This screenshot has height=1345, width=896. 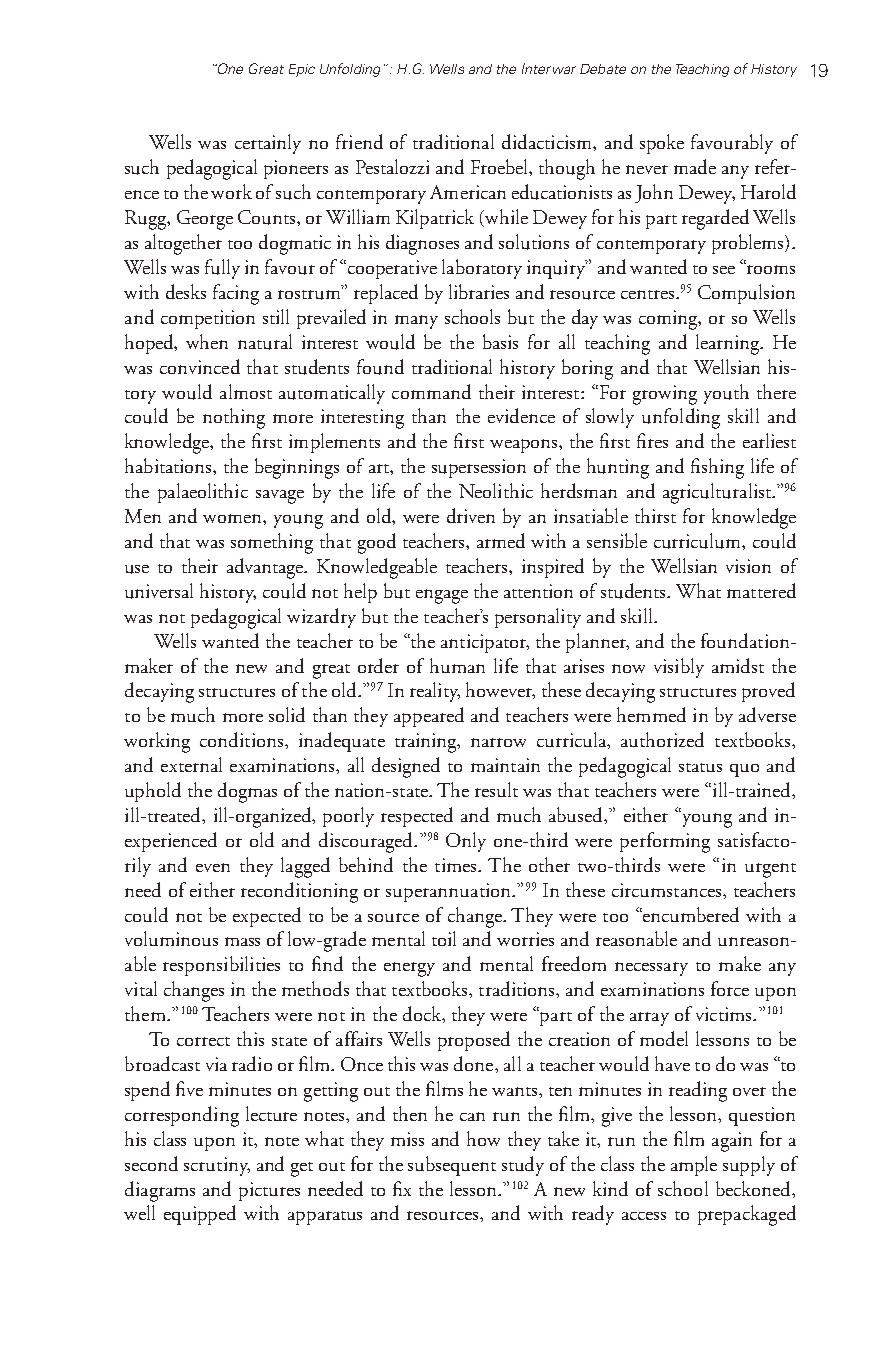 I want to click on certainly, so click(x=268, y=144).
